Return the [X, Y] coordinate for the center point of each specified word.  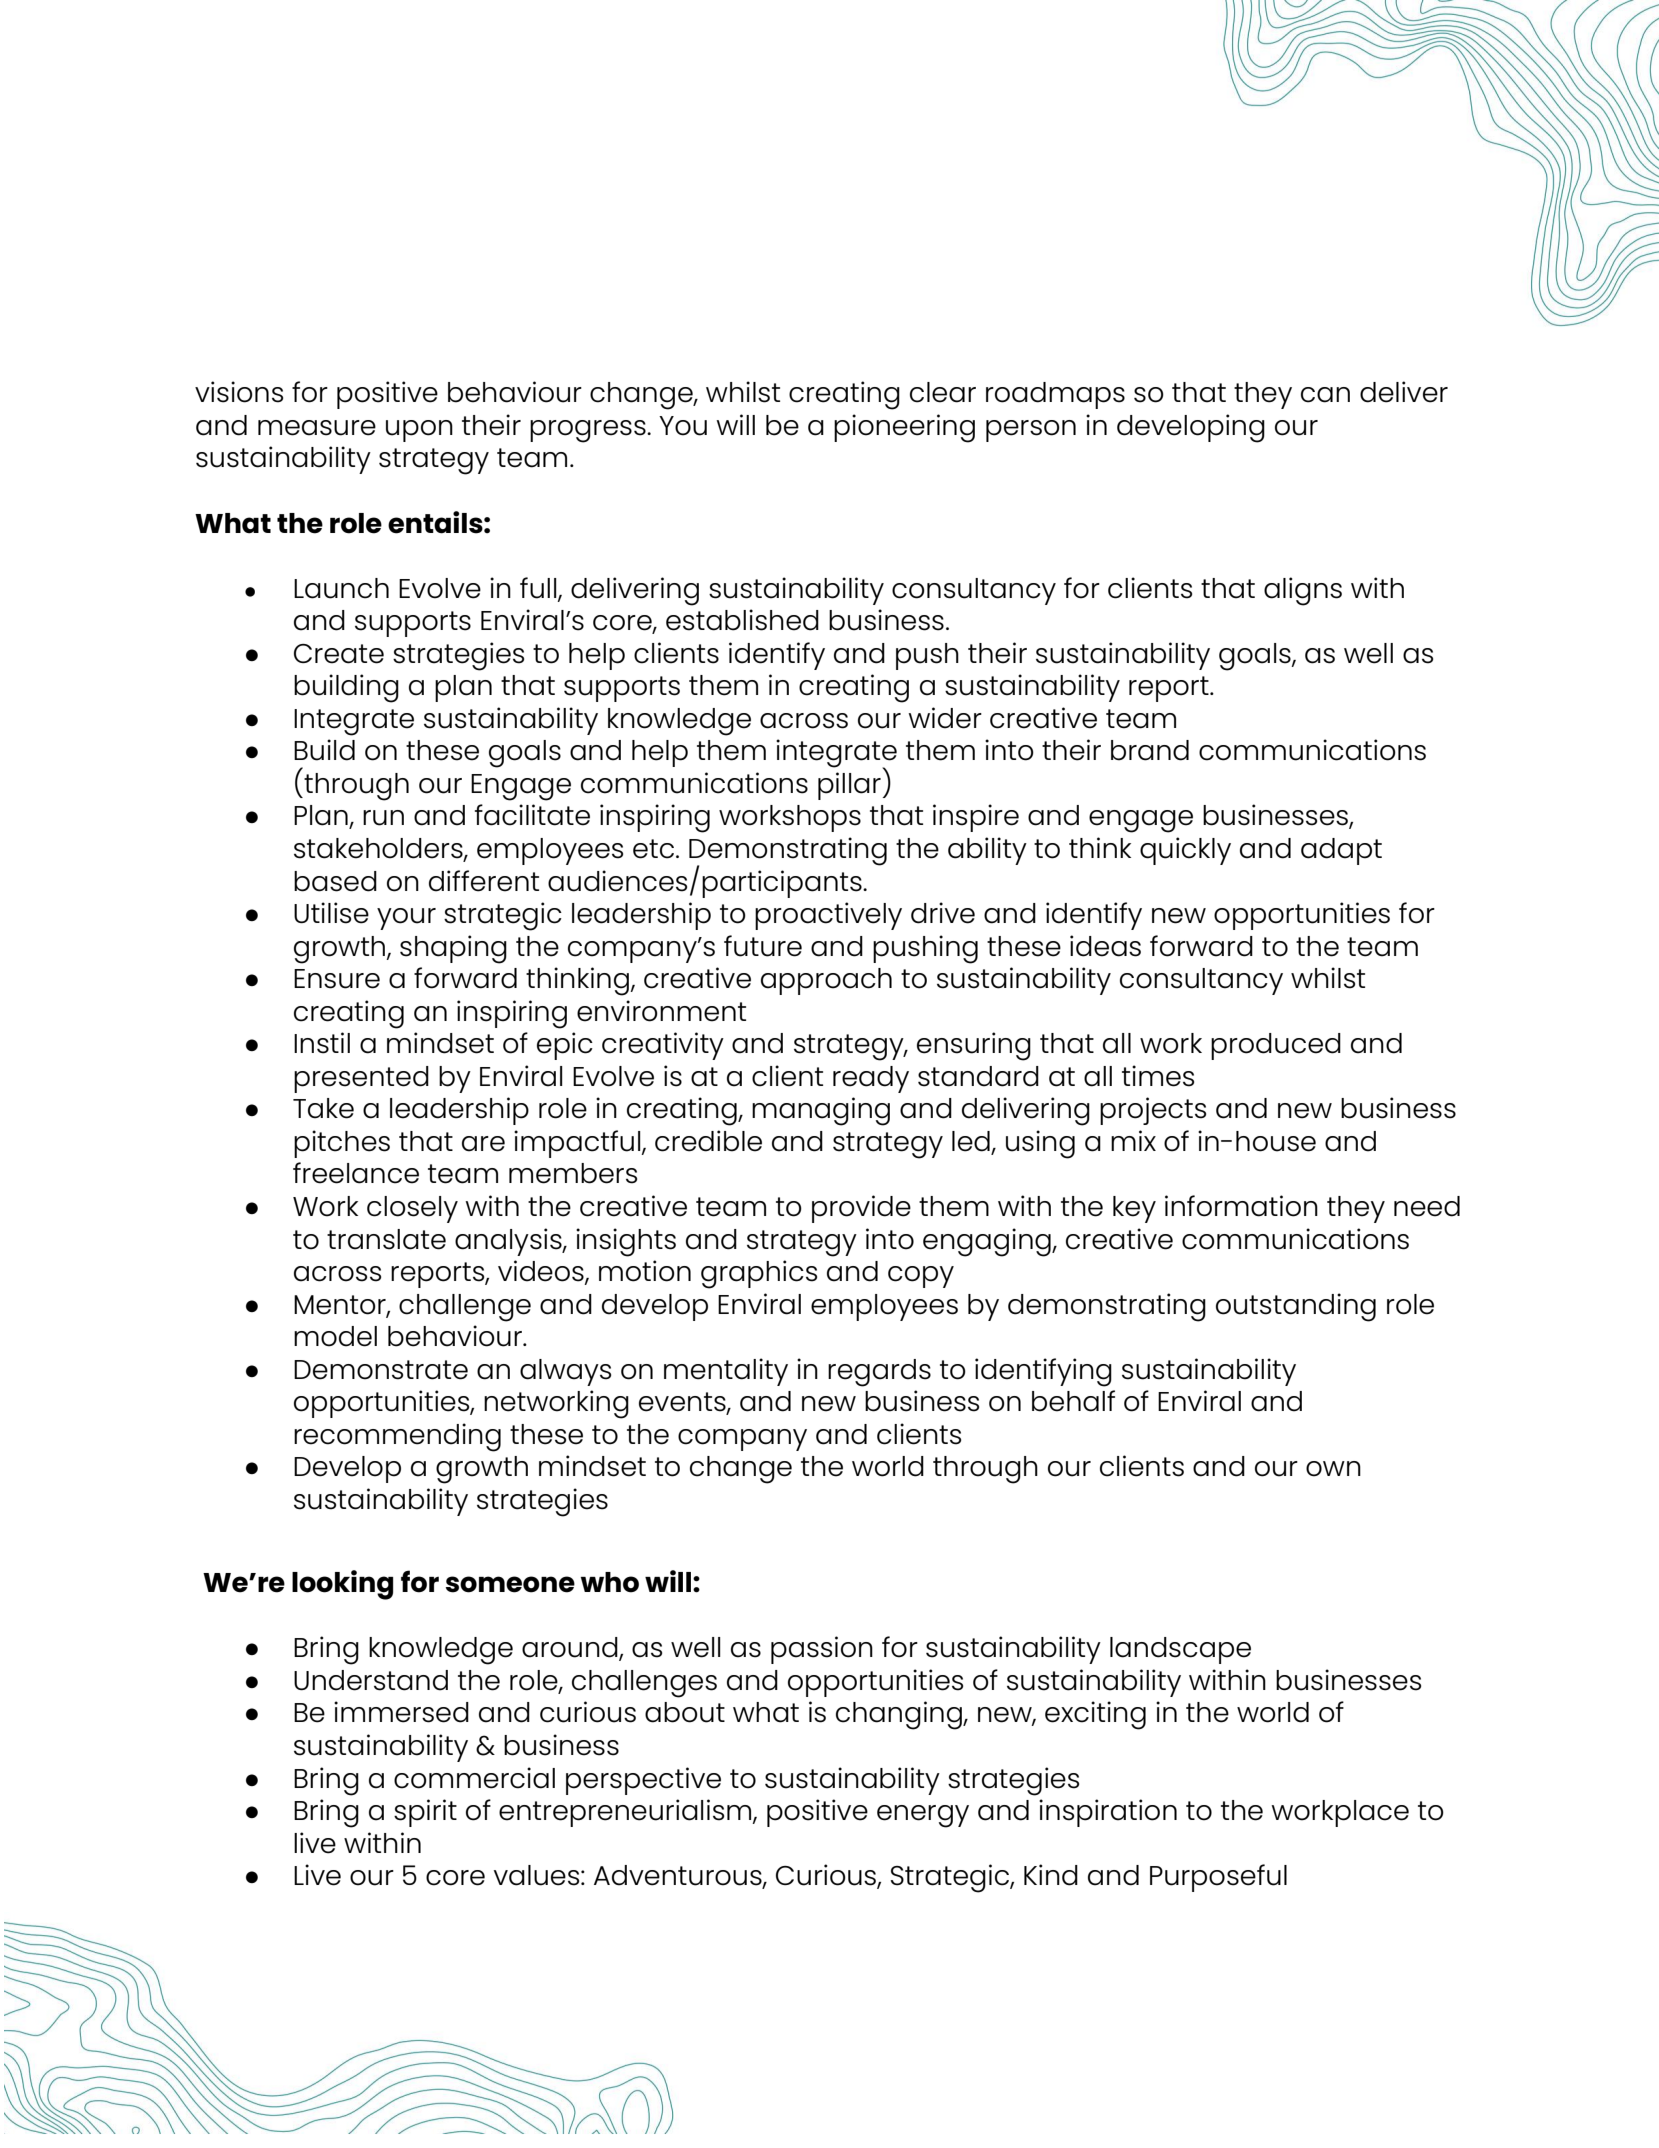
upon [419, 431]
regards [879, 1373]
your [406, 919]
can [1325, 395]
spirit [425, 1813]
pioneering [904, 428]
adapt [1341, 851]
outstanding [1296, 1307]
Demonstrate [381, 1370]
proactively [828, 916]
